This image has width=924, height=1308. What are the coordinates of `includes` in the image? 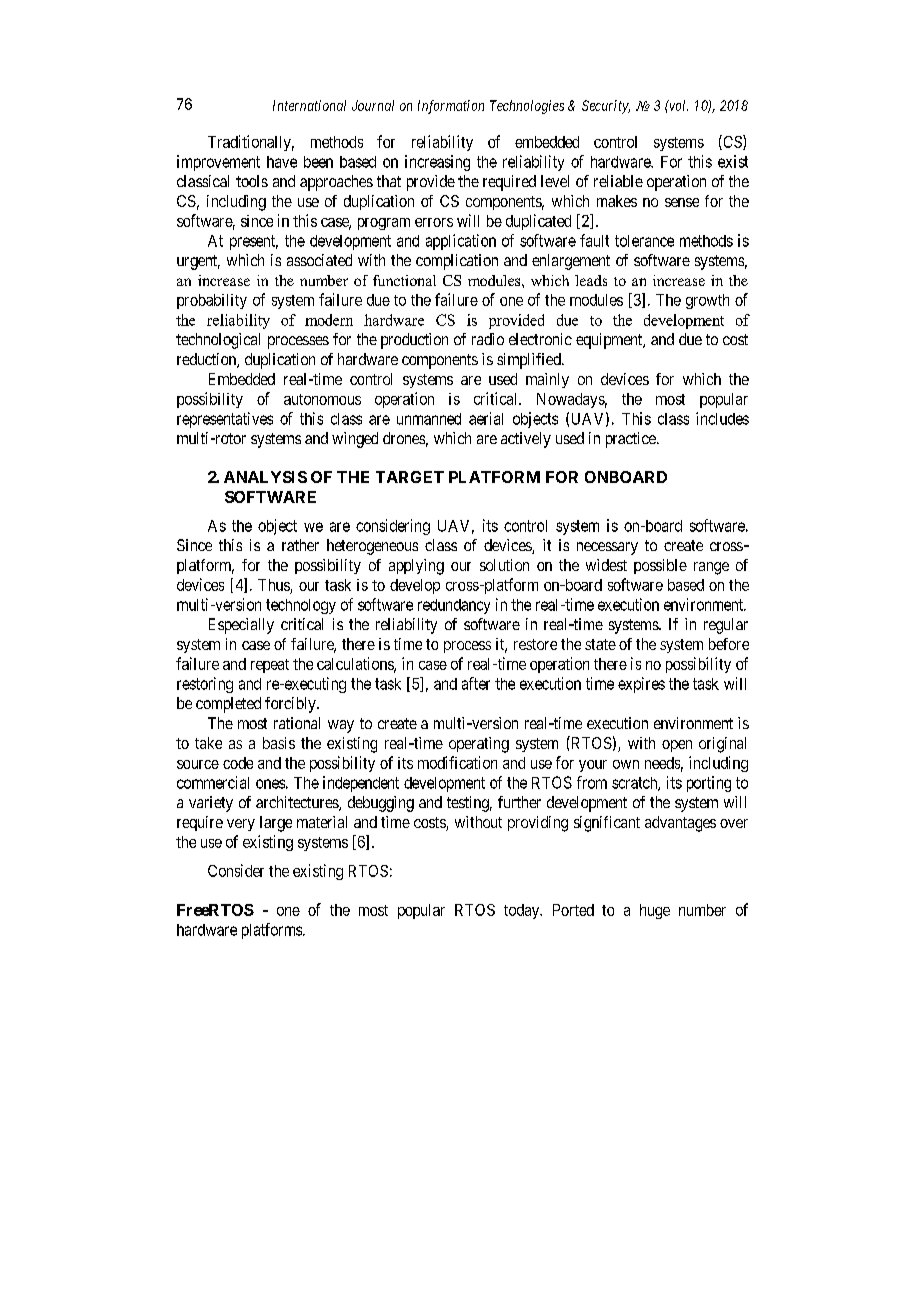 It's located at (722, 418).
